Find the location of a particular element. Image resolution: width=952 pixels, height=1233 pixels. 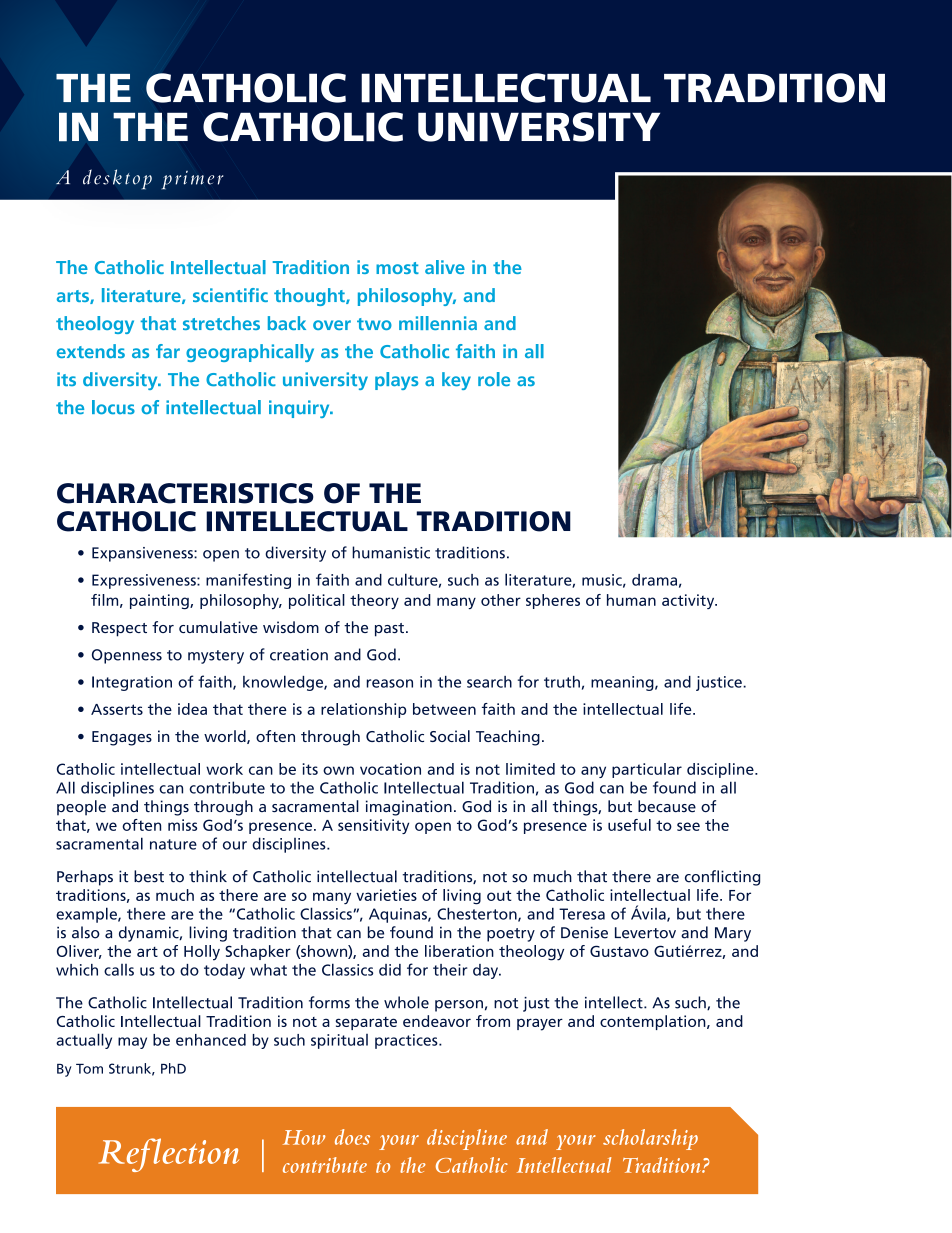

Expressiveness is located at coordinates (145, 581).
